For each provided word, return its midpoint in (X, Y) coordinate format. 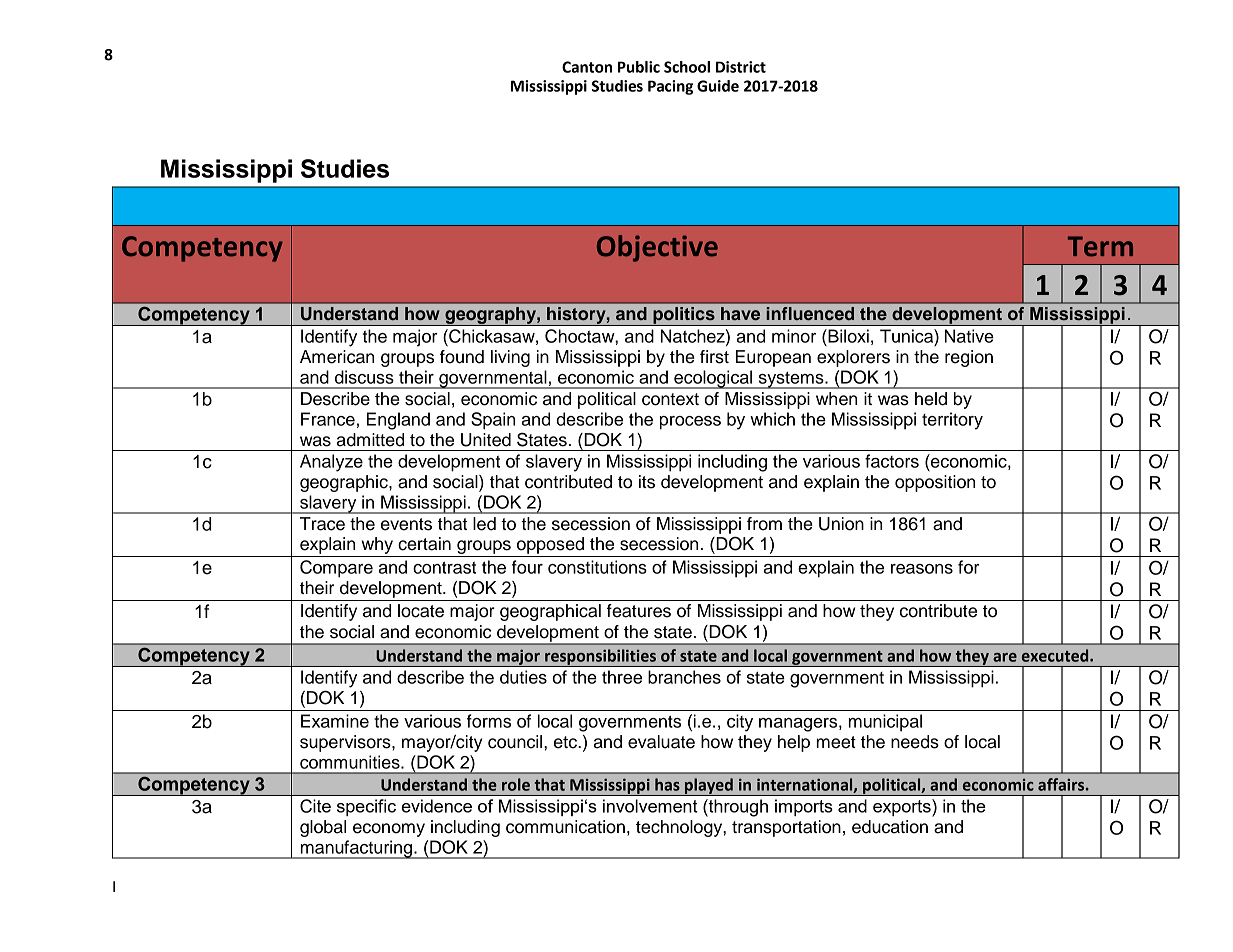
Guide (718, 86)
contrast (444, 567)
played (709, 787)
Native (969, 336)
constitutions (597, 567)
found (462, 357)
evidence (437, 806)
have (740, 313)
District (741, 67)
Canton (587, 67)
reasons (922, 569)
